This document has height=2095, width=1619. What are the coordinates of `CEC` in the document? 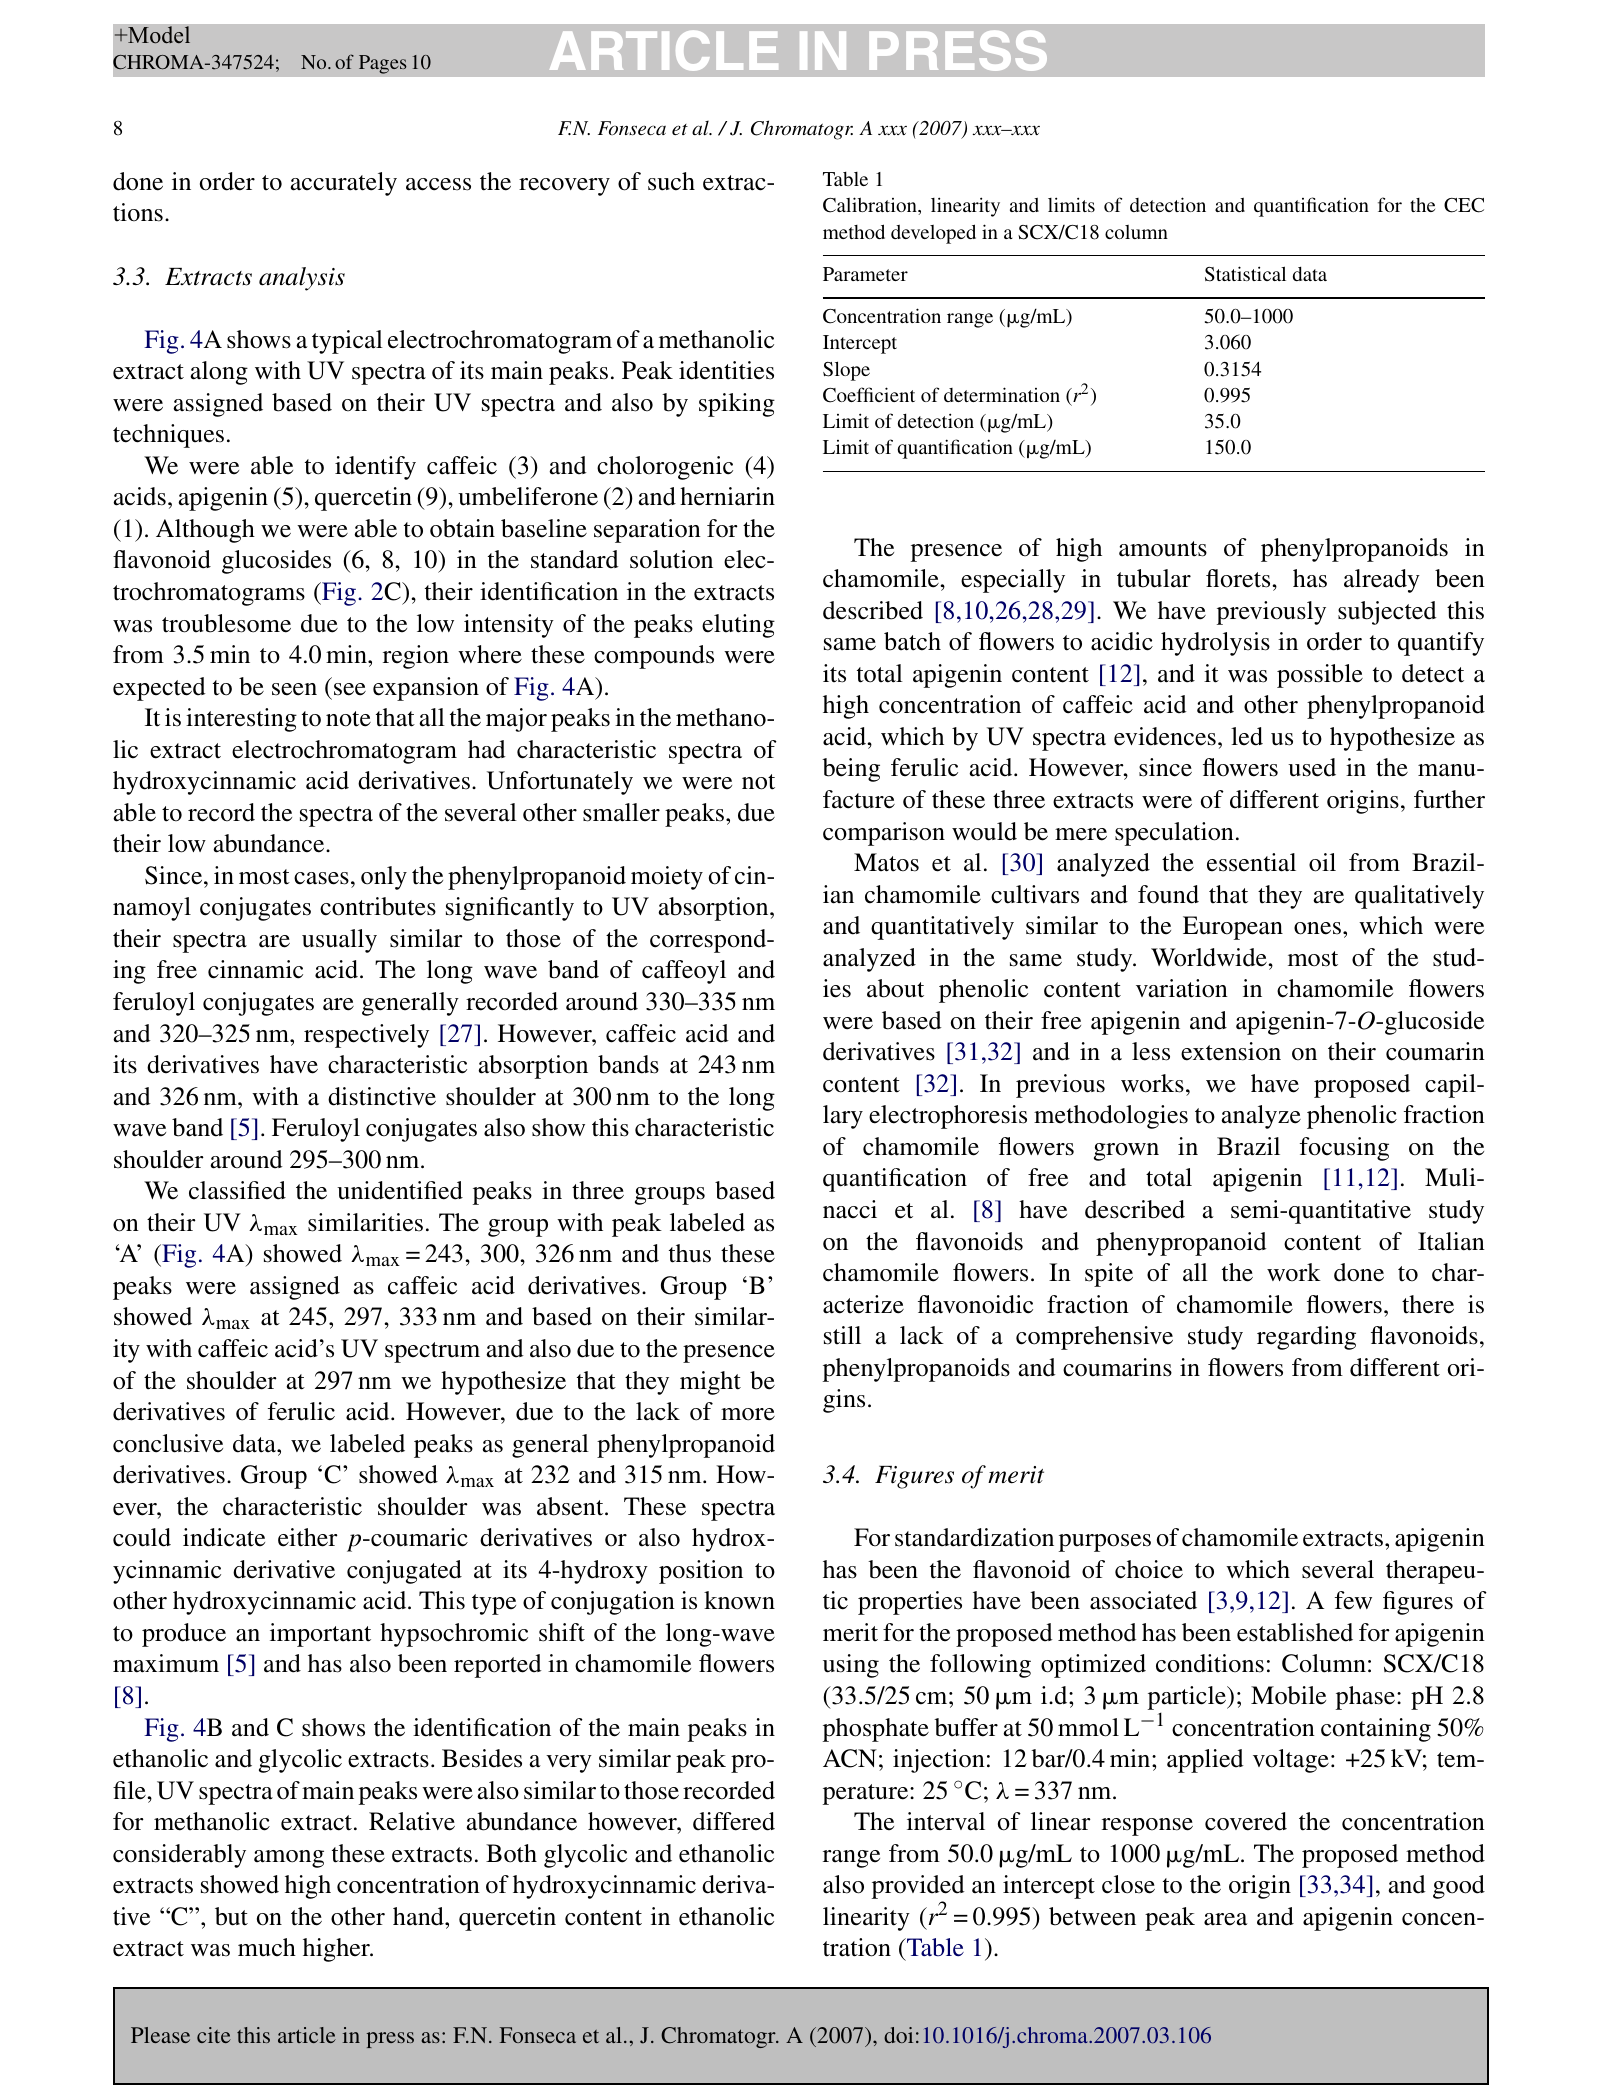 It's located at (1464, 205).
